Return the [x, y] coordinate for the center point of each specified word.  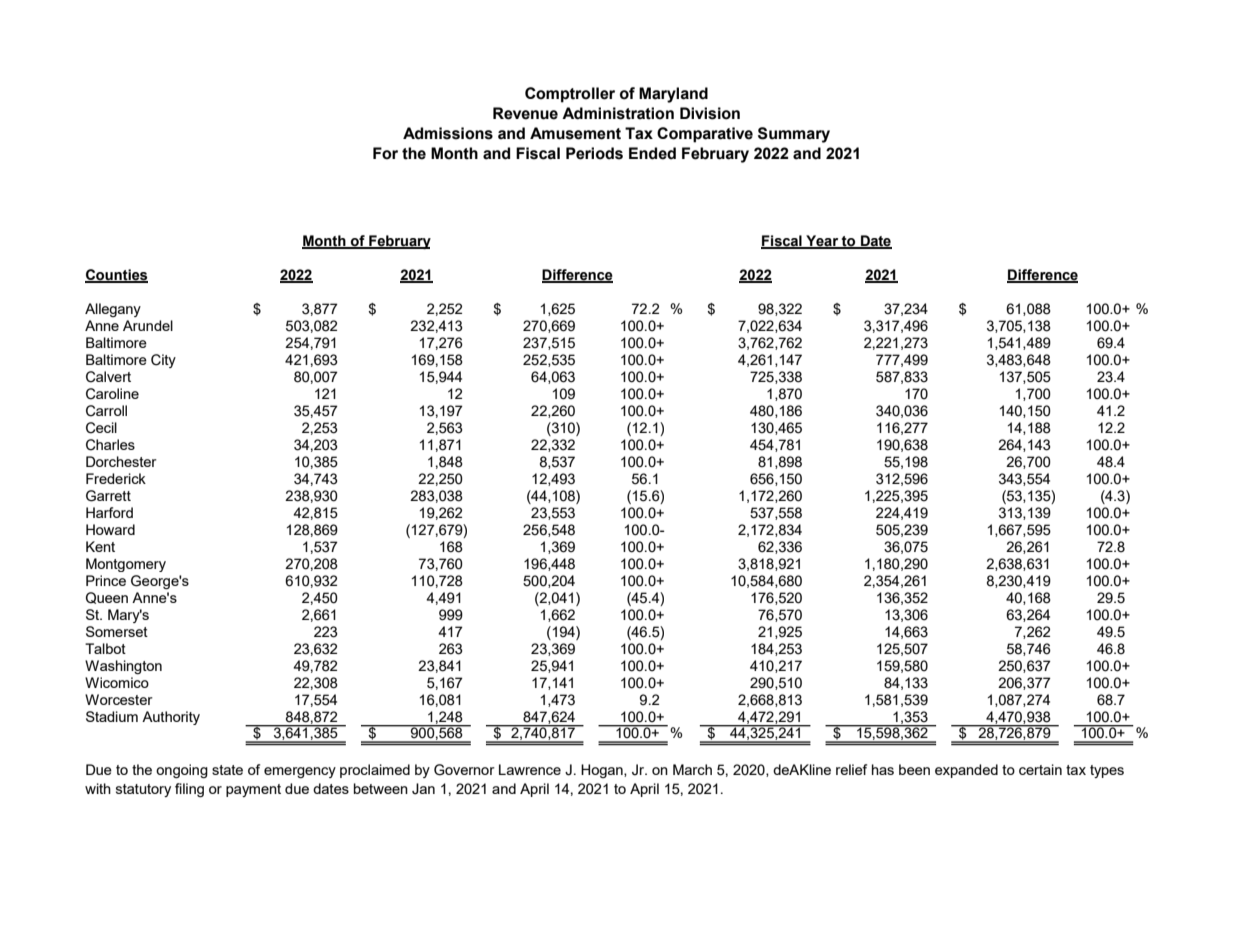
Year [822, 242]
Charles [110, 445]
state [227, 770]
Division [710, 113]
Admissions [448, 133]
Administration [618, 113]
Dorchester [121, 461]
